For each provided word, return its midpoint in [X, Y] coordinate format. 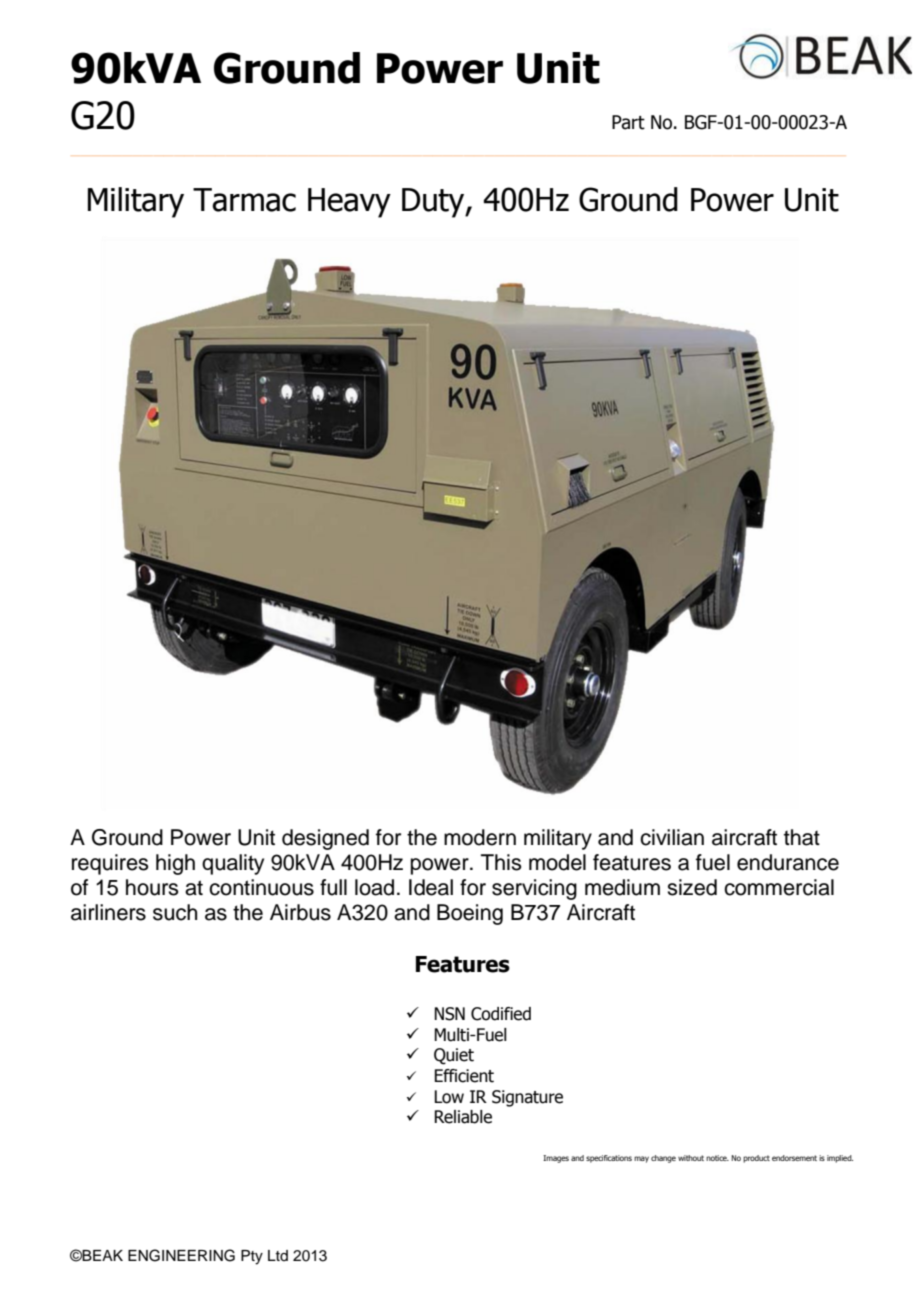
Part [628, 122]
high [175, 864]
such [175, 912]
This [501, 862]
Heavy [349, 203]
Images [556, 1159]
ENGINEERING [181, 1255]
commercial [779, 887]
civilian [672, 837]
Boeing [470, 914]
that [802, 837]
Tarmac [244, 200]
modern [480, 837]
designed [325, 839]
